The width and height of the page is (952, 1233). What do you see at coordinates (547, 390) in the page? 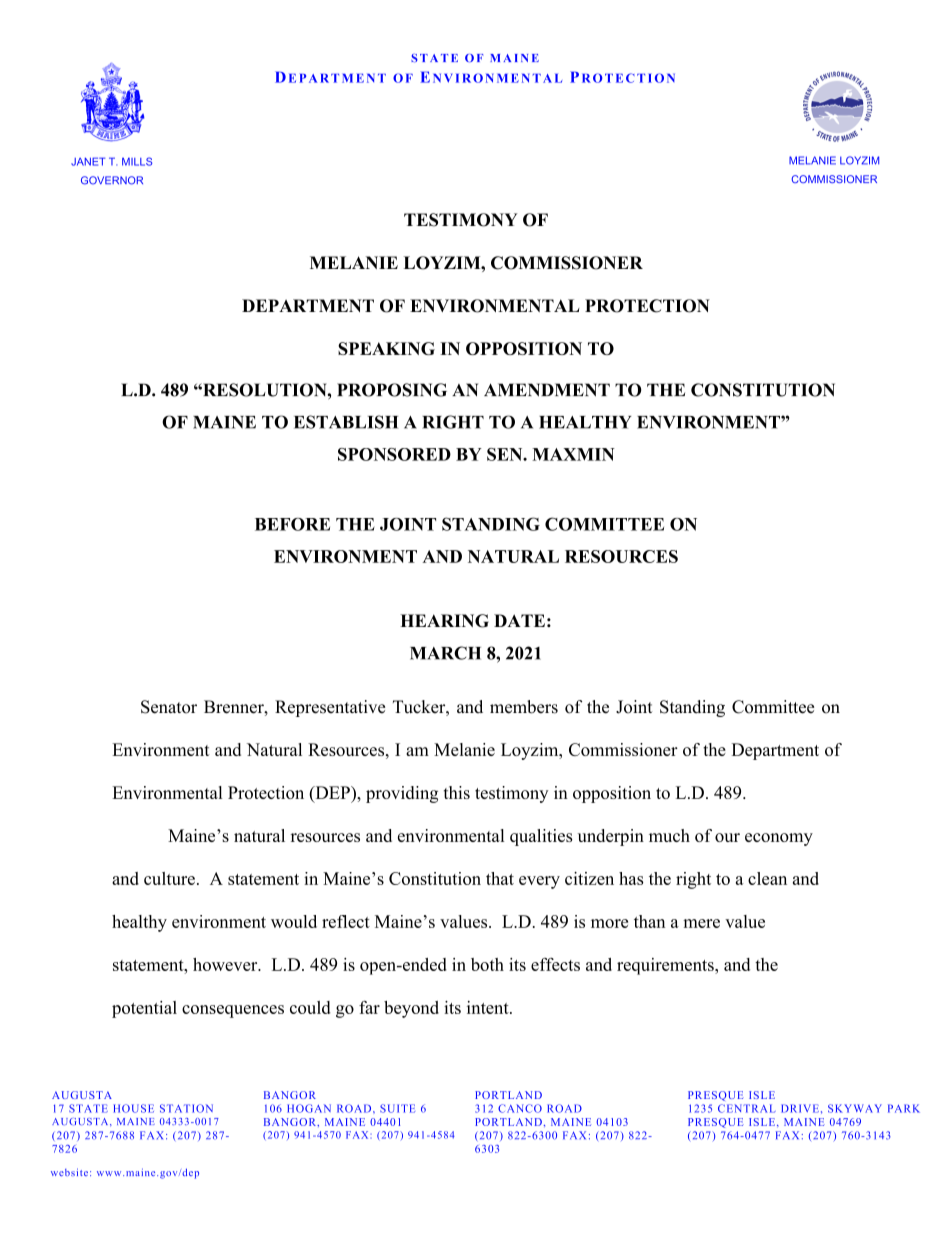
I see `AMENDMENT` at bounding box center [547, 390].
